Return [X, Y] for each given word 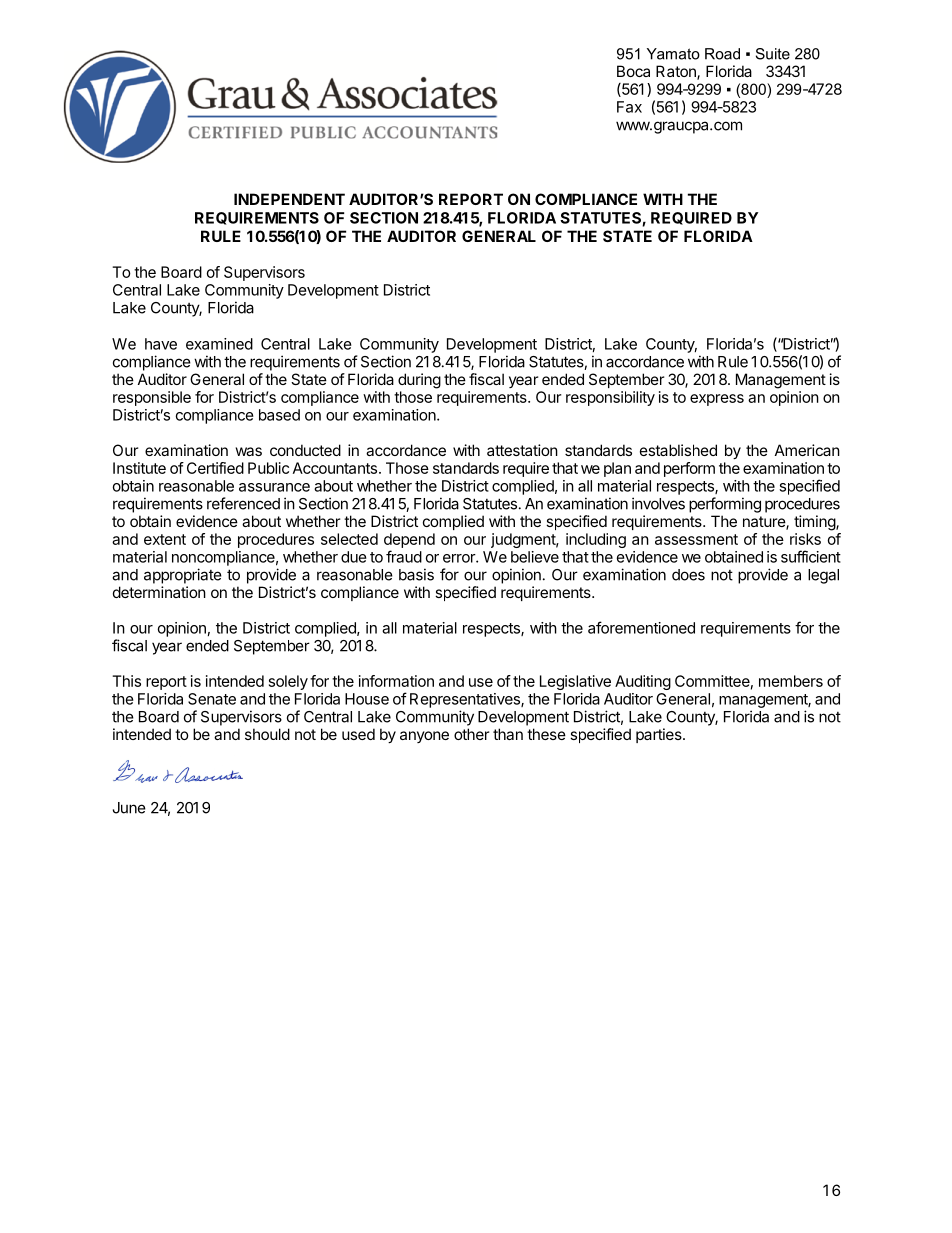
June [129, 808]
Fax [629, 107]
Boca [633, 71]
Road [722, 54]
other [471, 734]
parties [660, 735]
